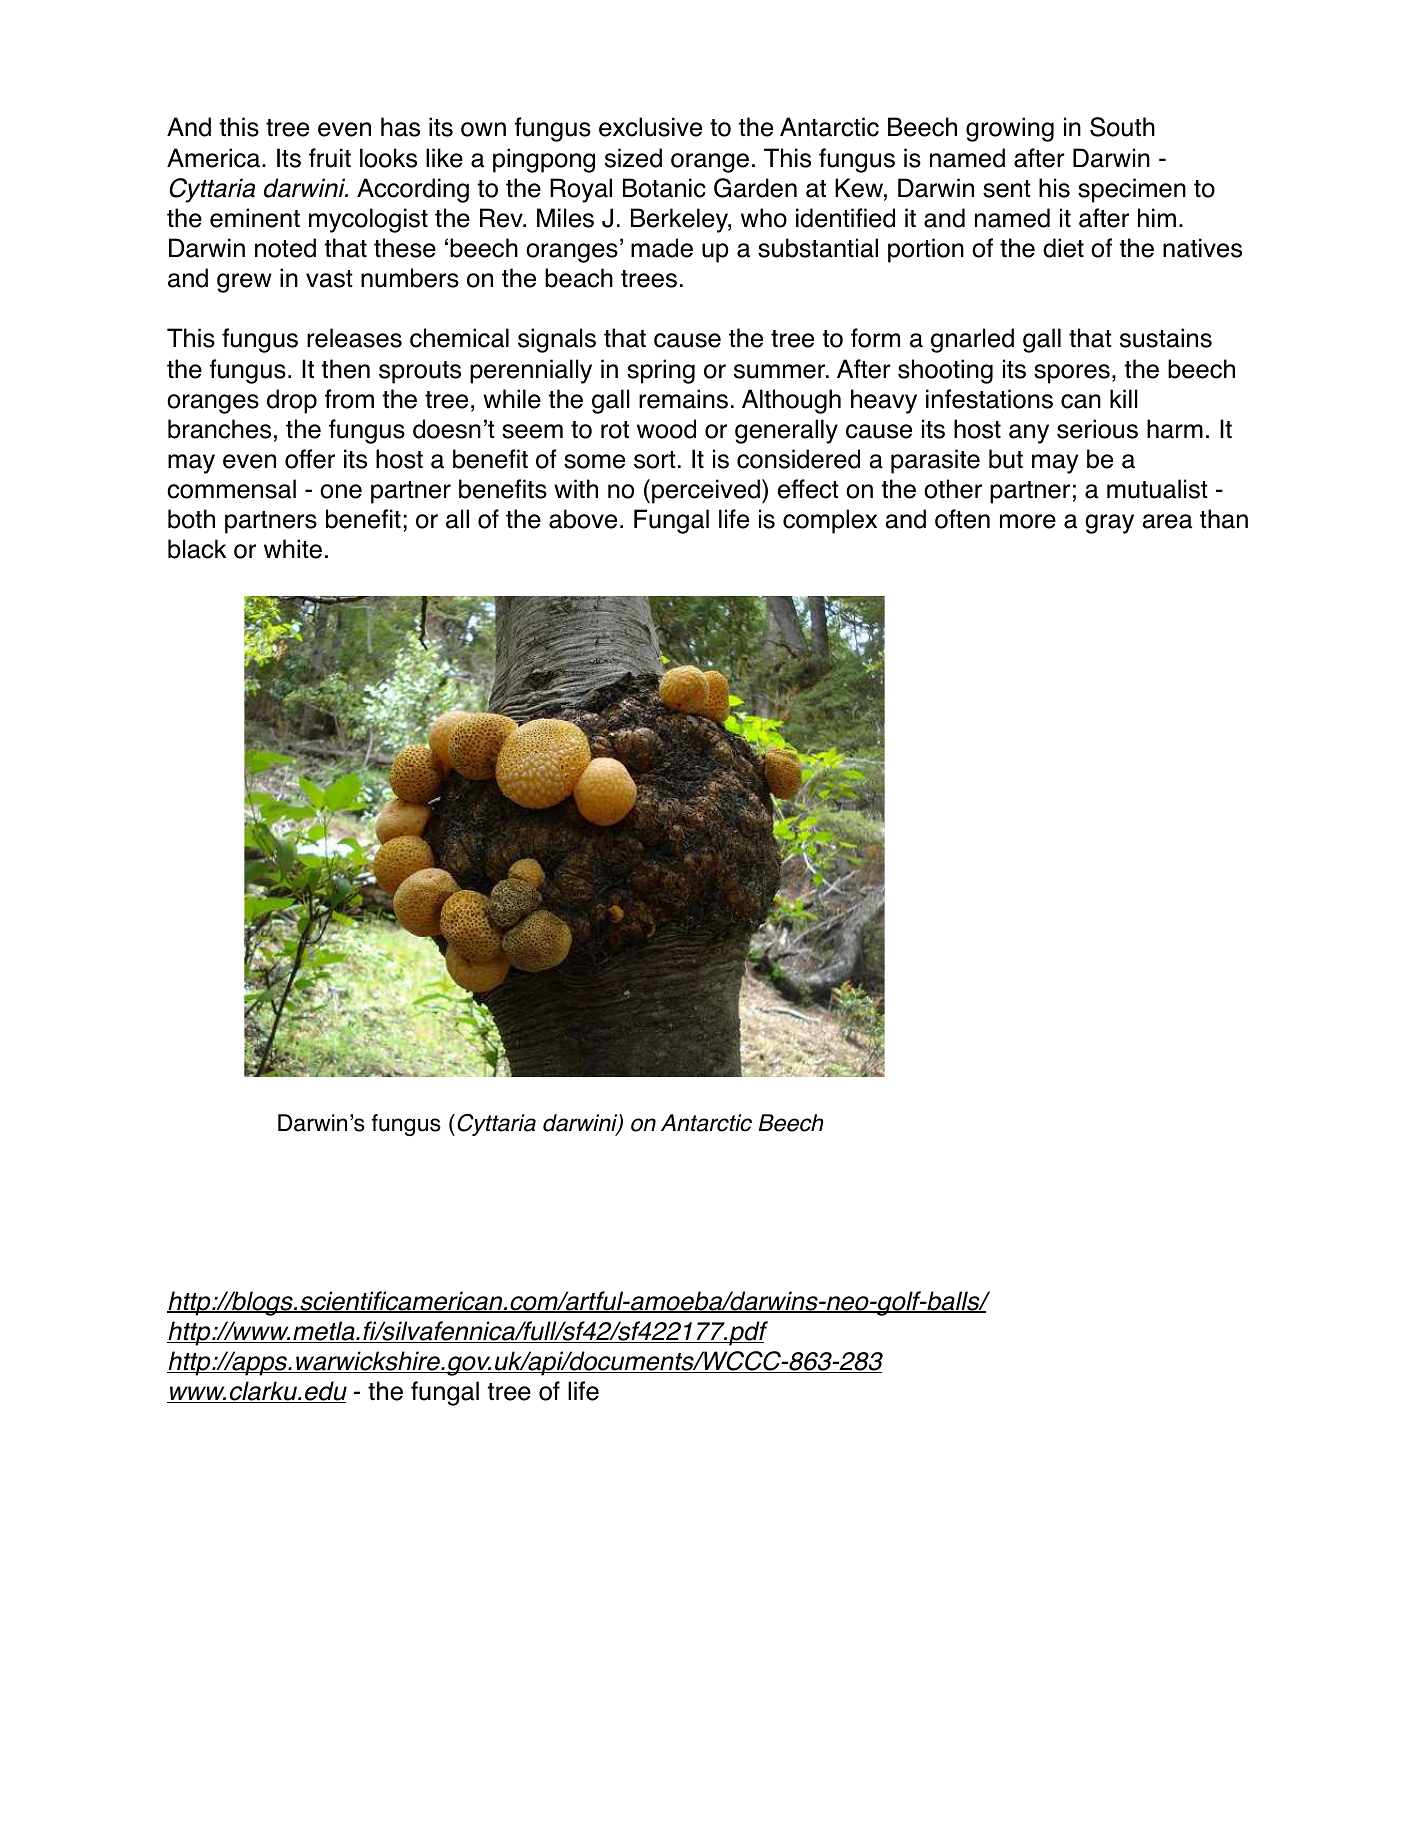 This screenshot has width=1420, height=1837. What do you see at coordinates (1109, 524) in the screenshot?
I see `gray` at bounding box center [1109, 524].
